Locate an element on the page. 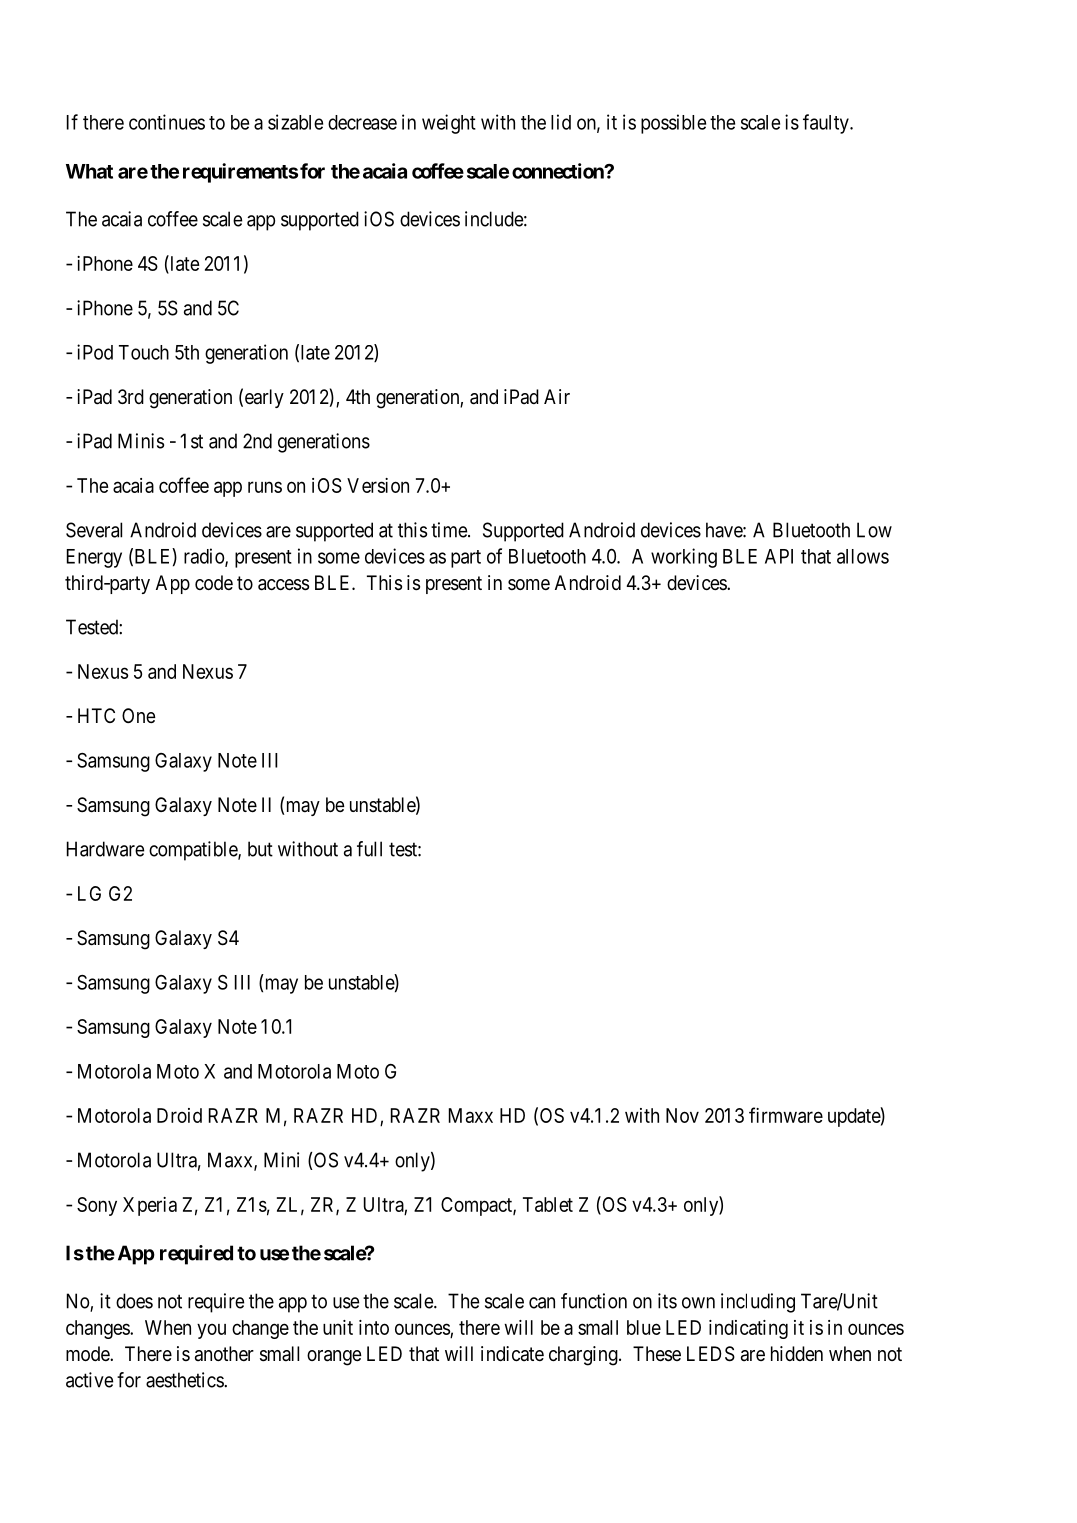 This document has height=1523, width=1077. continues is located at coordinates (167, 122).
